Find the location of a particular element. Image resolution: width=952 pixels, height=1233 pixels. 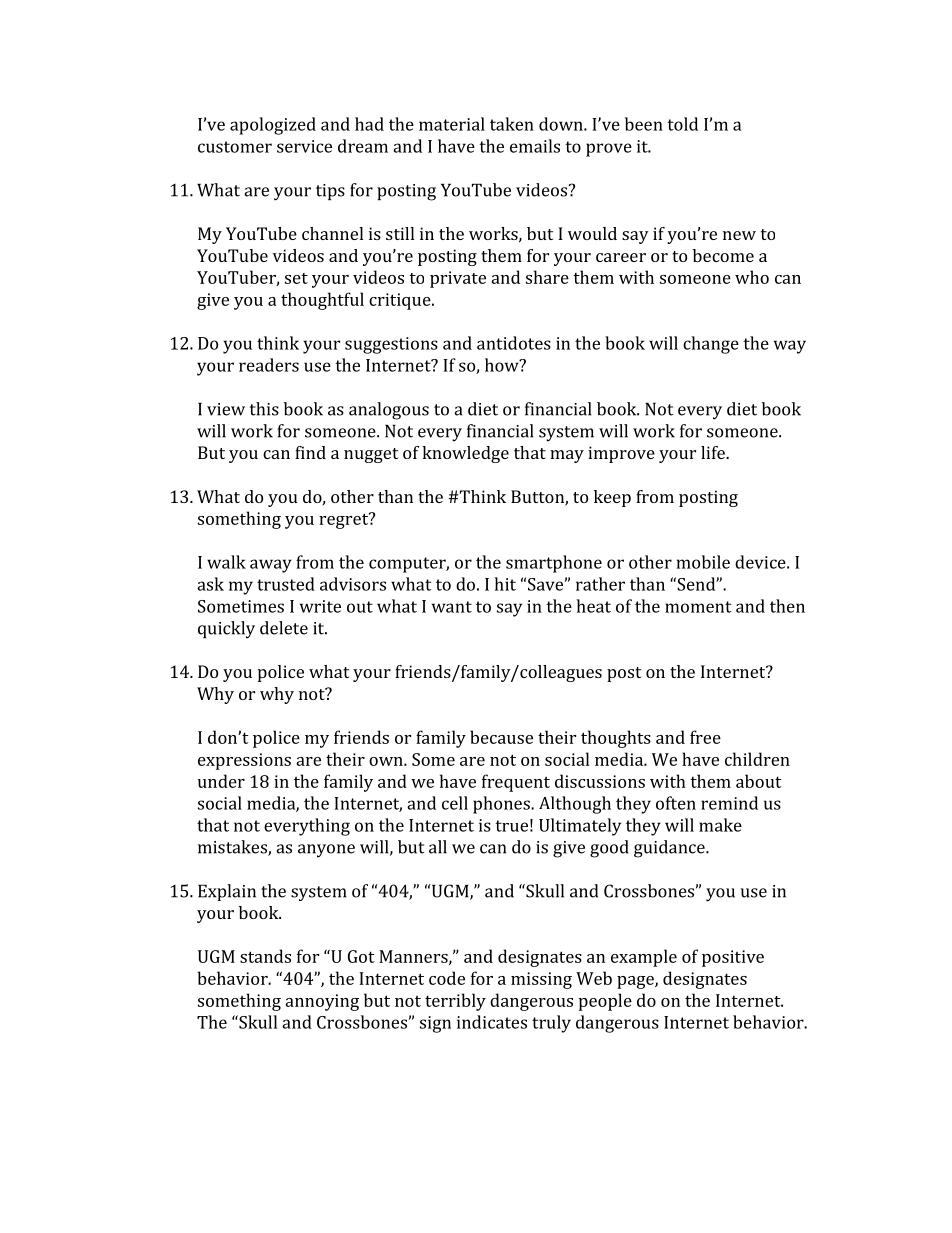

change is located at coordinates (711, 345).
